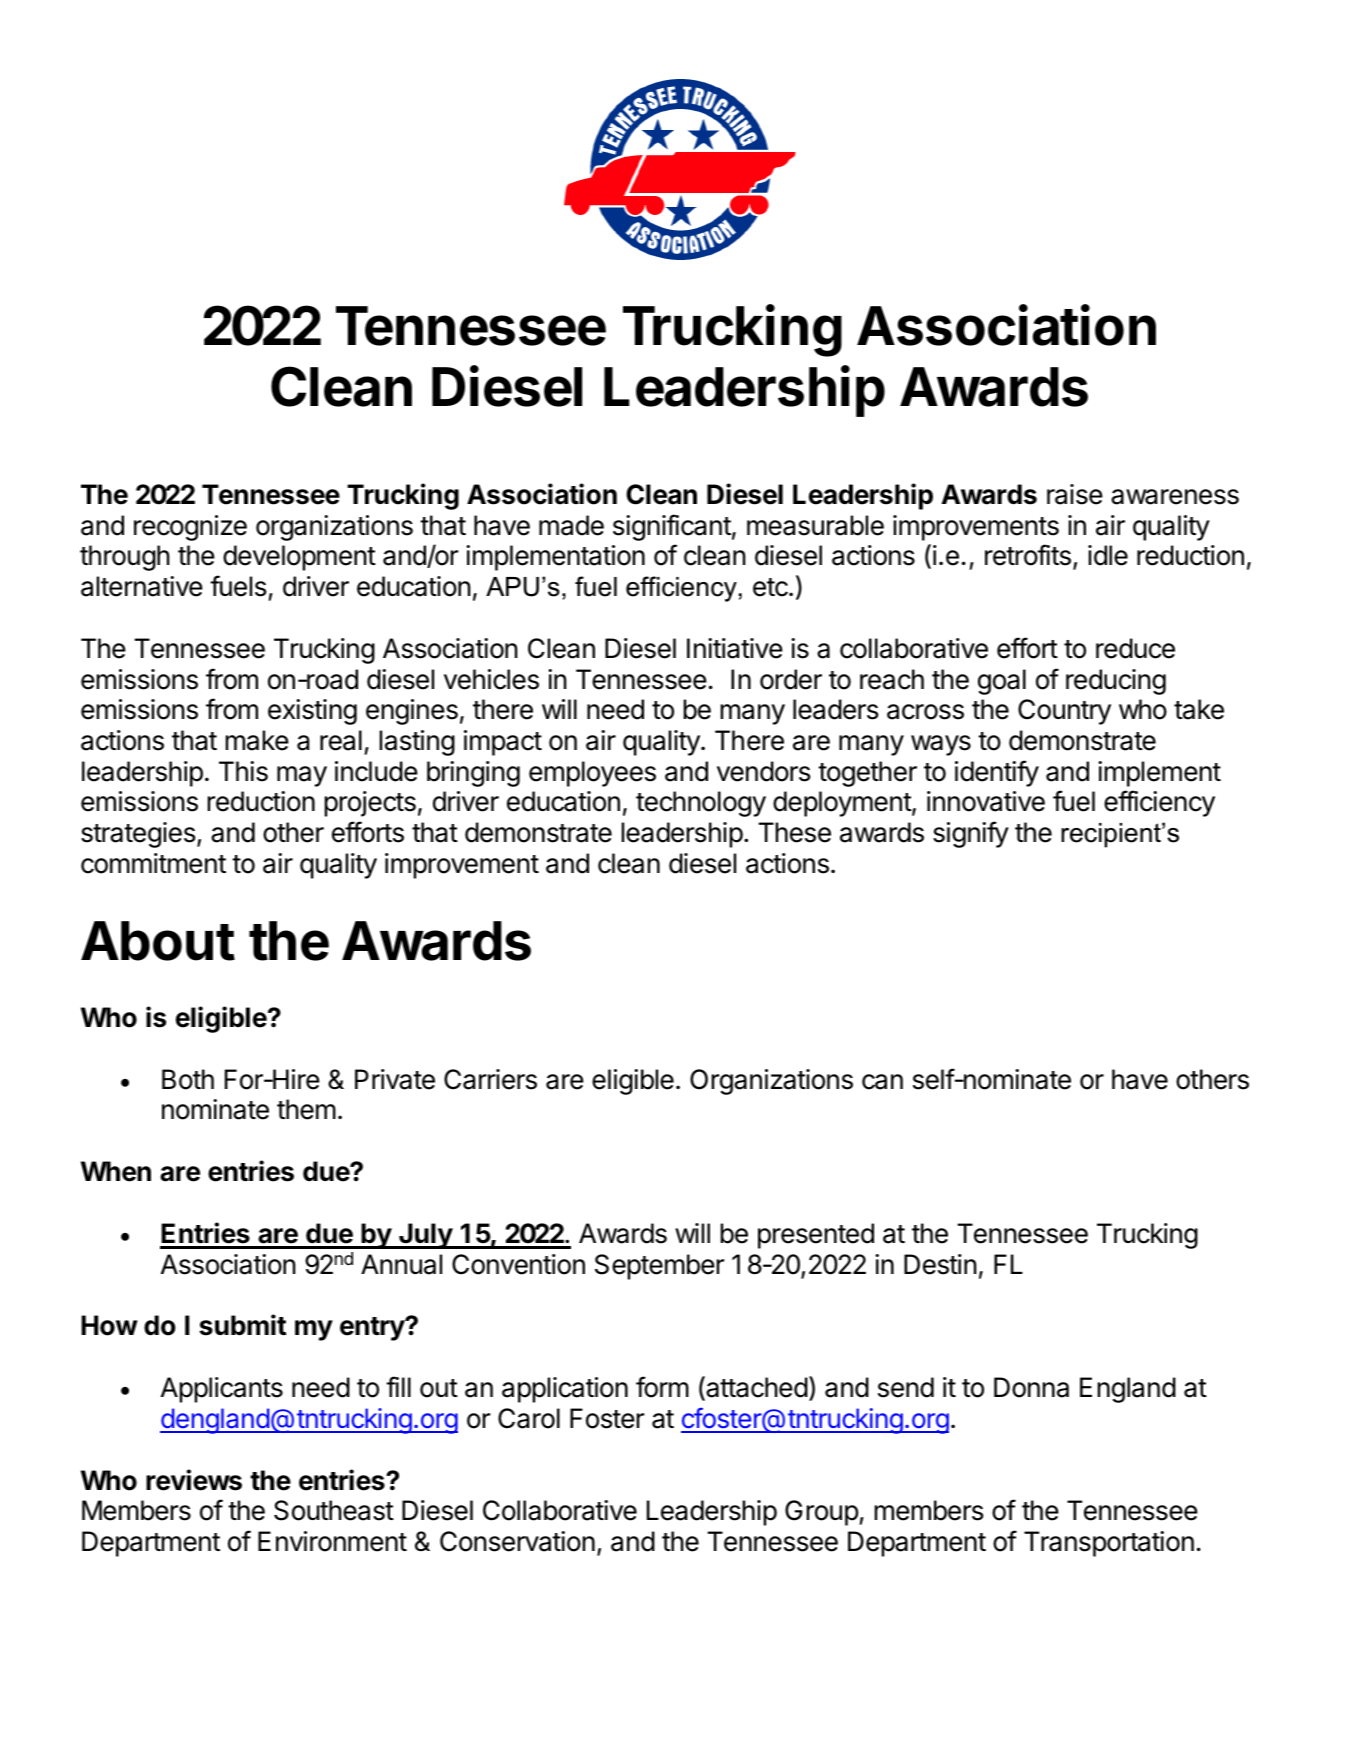 The image size is (1360, 1760). Describe the element at coordinates (971, 834) in the screenshot. I see `signify` at that location.
